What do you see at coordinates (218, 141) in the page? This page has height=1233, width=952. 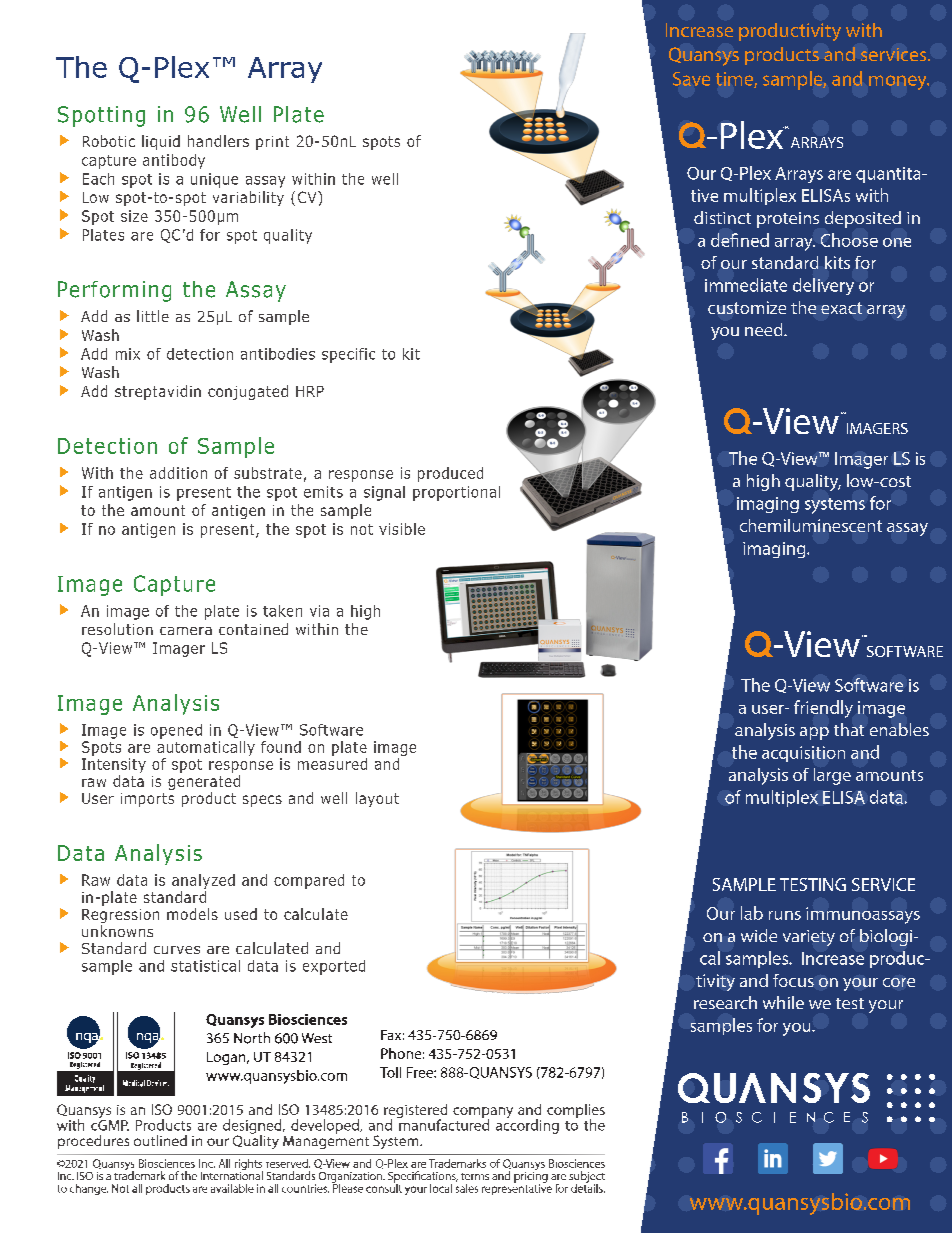 I see `handlers` at bounding box center [218, 141].
